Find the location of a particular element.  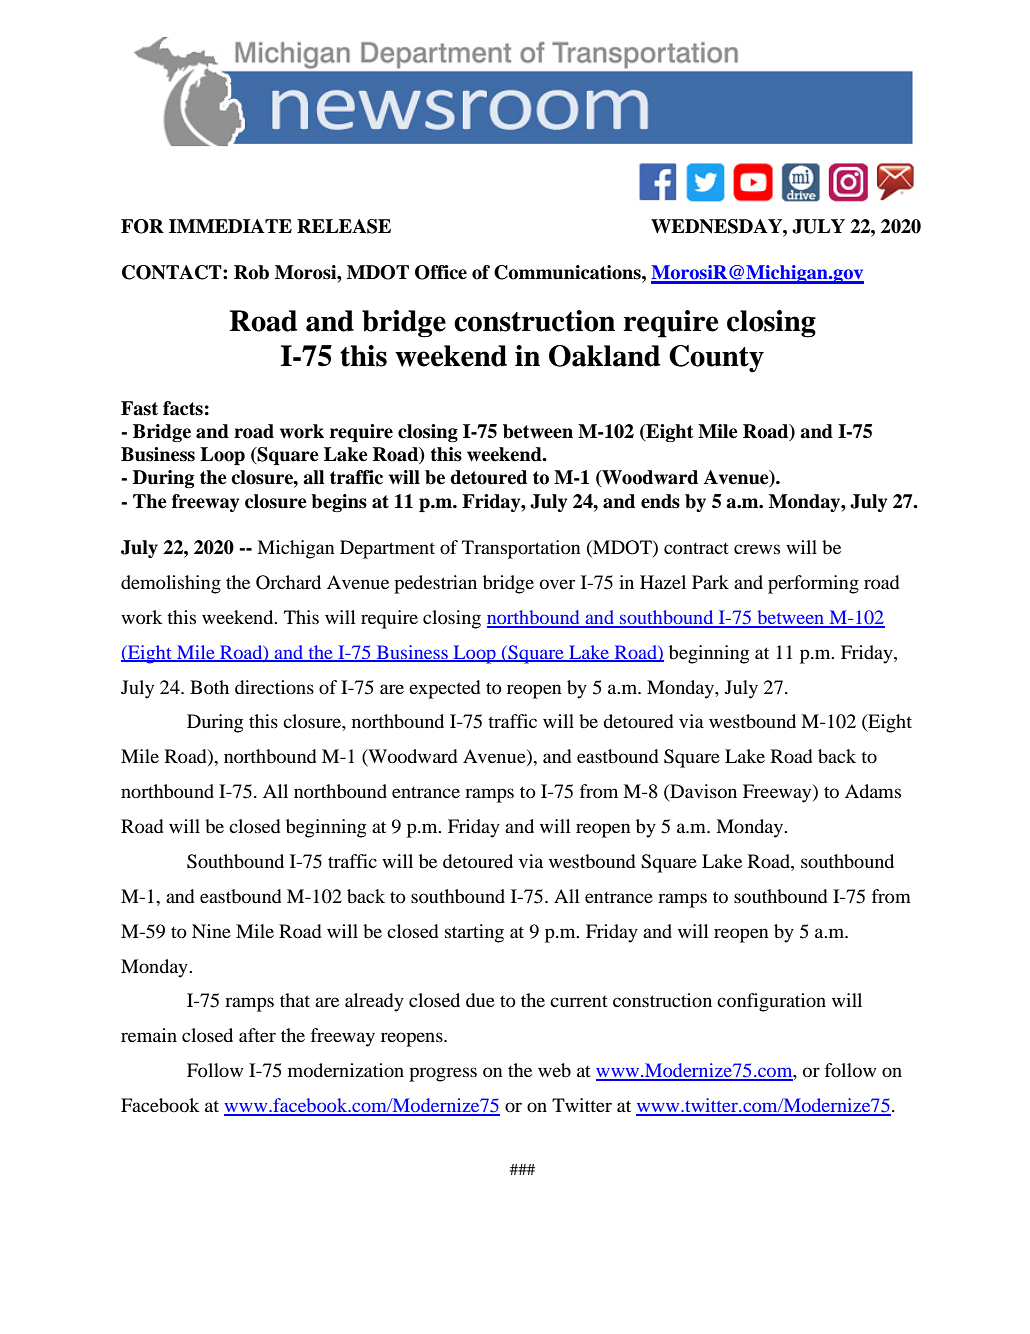

expected is located at coordinates (445, 689).
